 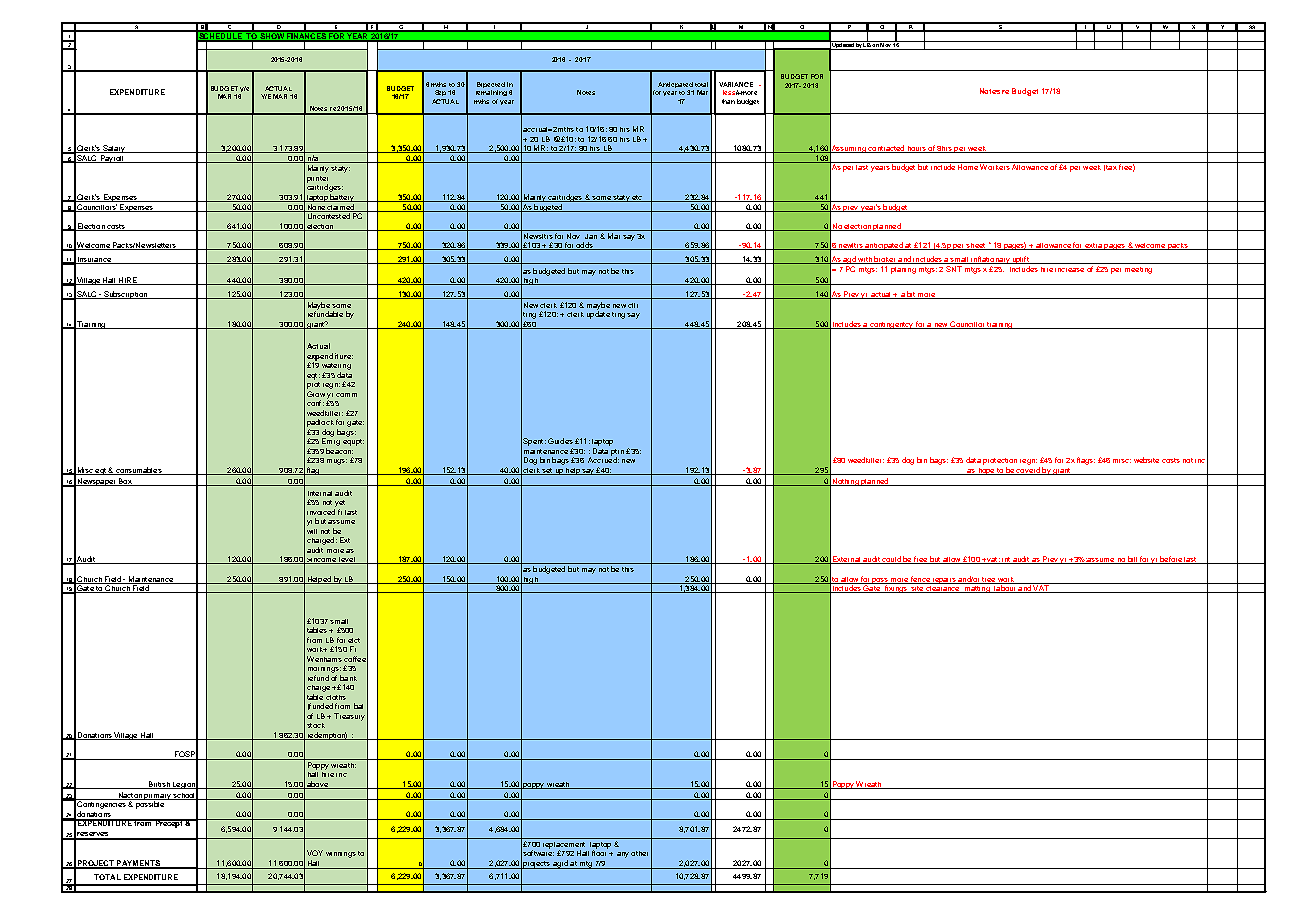 What do you see at coordinates (114, 149) in the screenshot?
I see `Salary` at bounding box center [114, 149].
